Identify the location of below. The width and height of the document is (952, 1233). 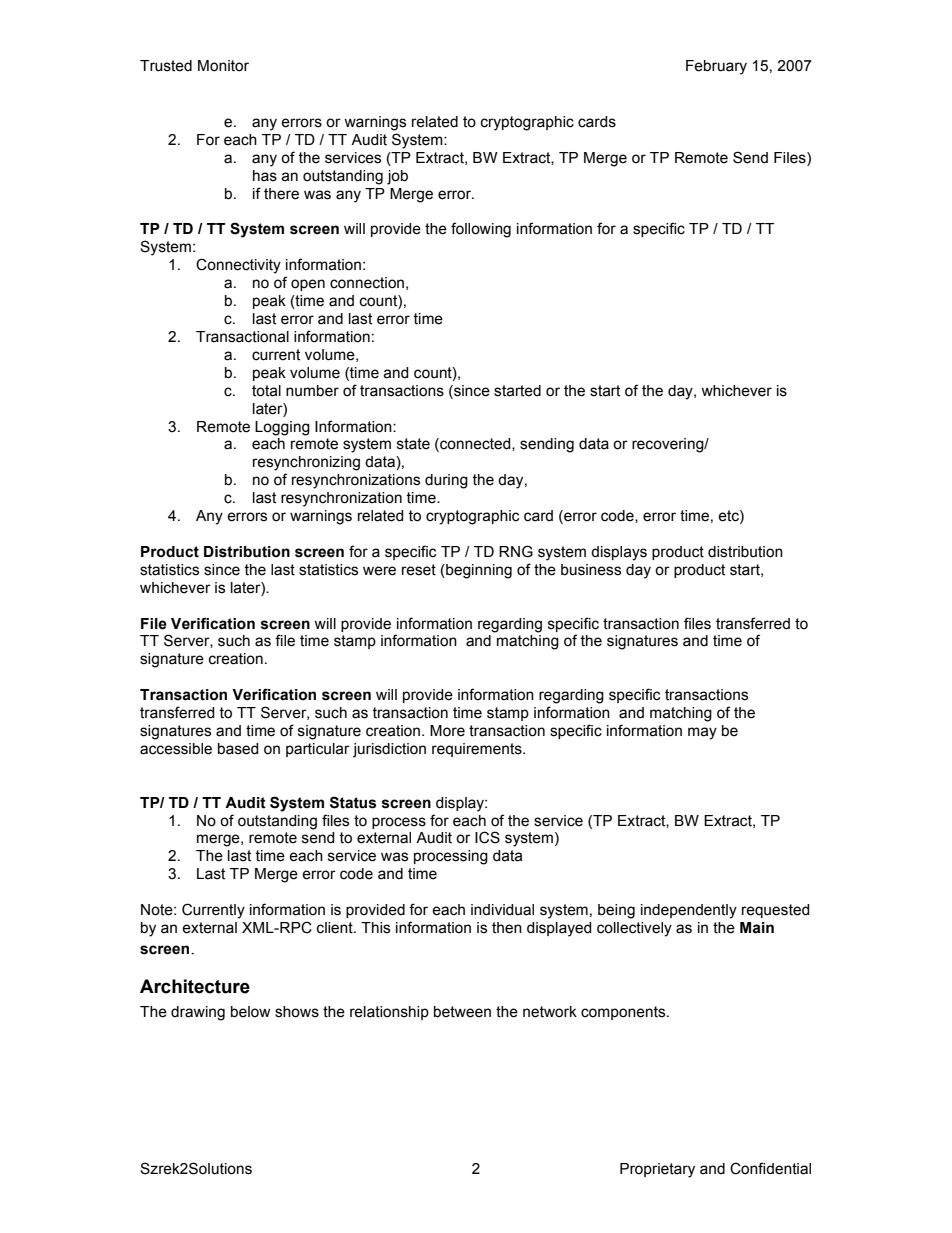
(251, 1012).
